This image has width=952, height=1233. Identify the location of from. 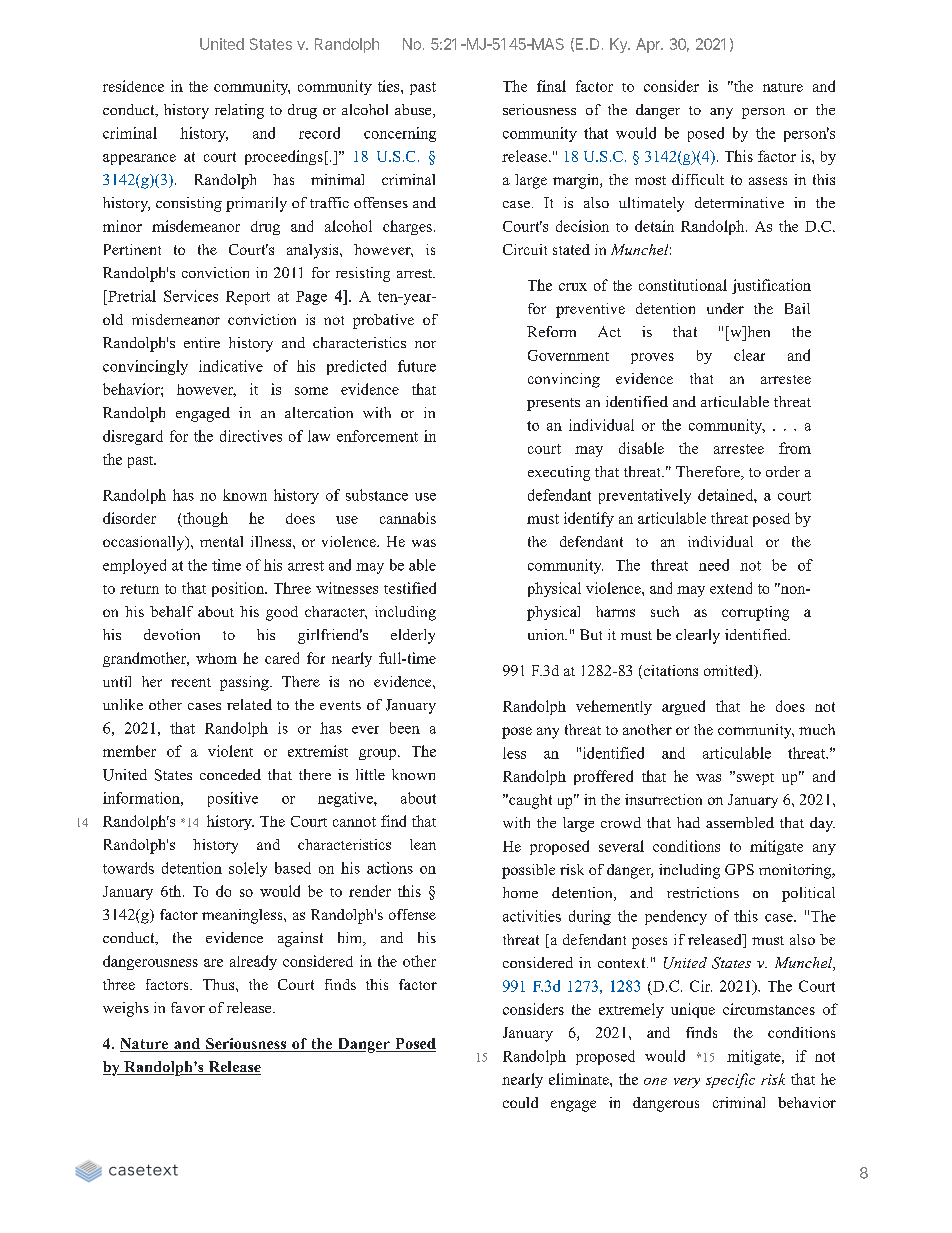
(795, 448).
